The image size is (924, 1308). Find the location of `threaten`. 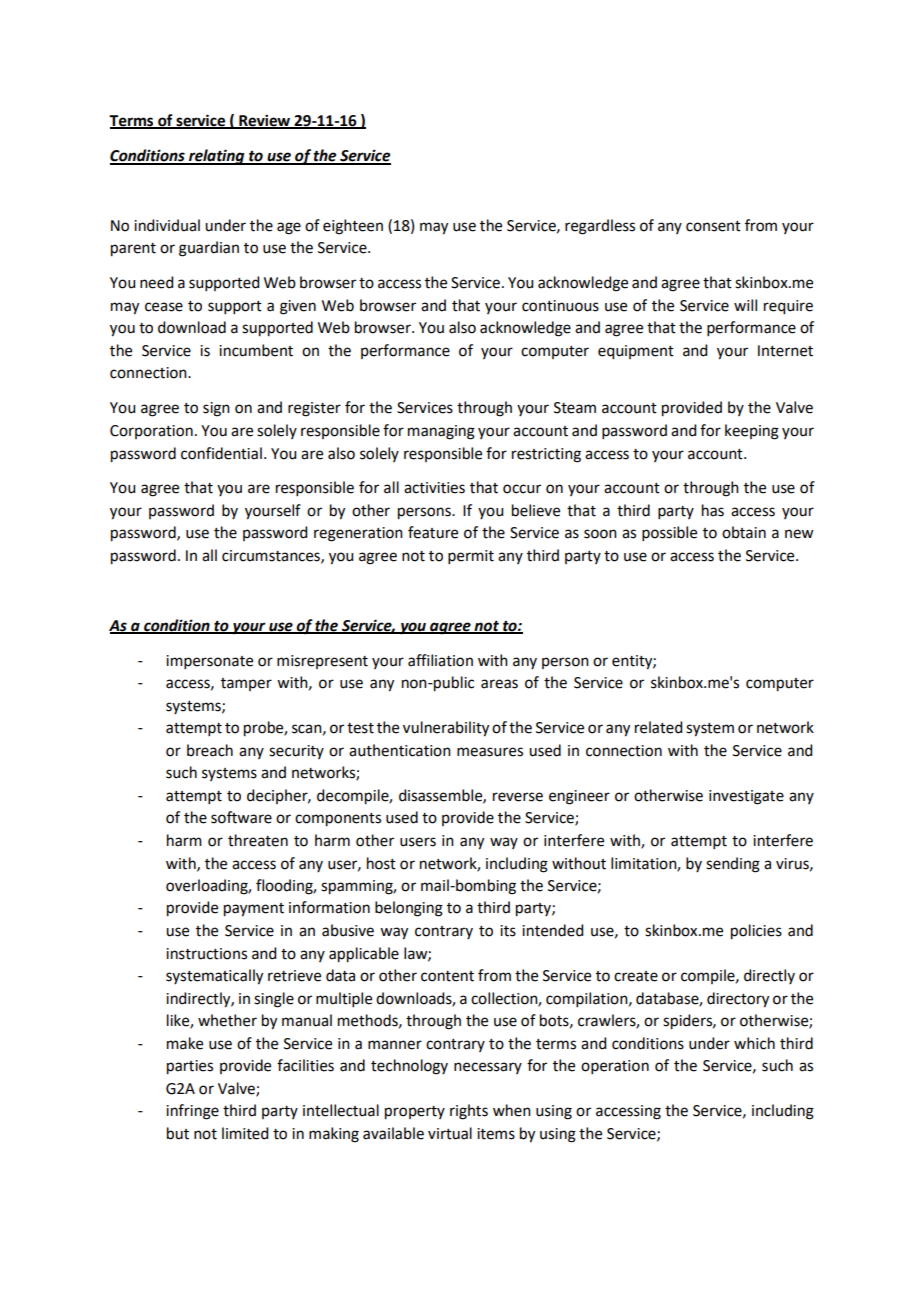

threaten is located at coordinates (258, 840).
